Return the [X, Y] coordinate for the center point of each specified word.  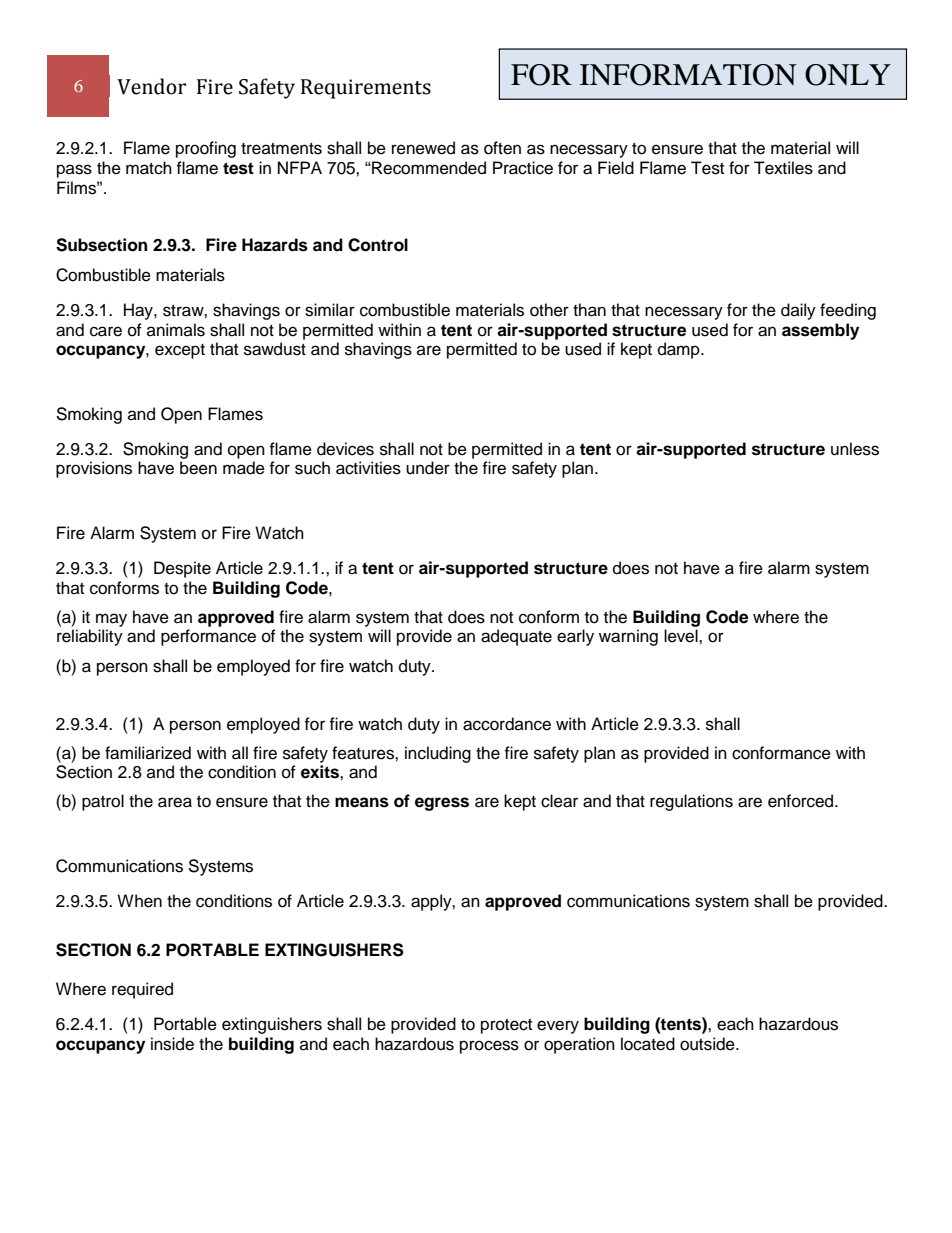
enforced [802, 801]
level [682, 636]
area [175, 802]
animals [176, 330]
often [502, 148]
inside [172, 1044]
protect [506, 1026]
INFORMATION [688, 75]
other [549, 310]
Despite [182, 569]
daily [798, 311]
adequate [516, 637]
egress [442, 804]
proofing [206, 149]
